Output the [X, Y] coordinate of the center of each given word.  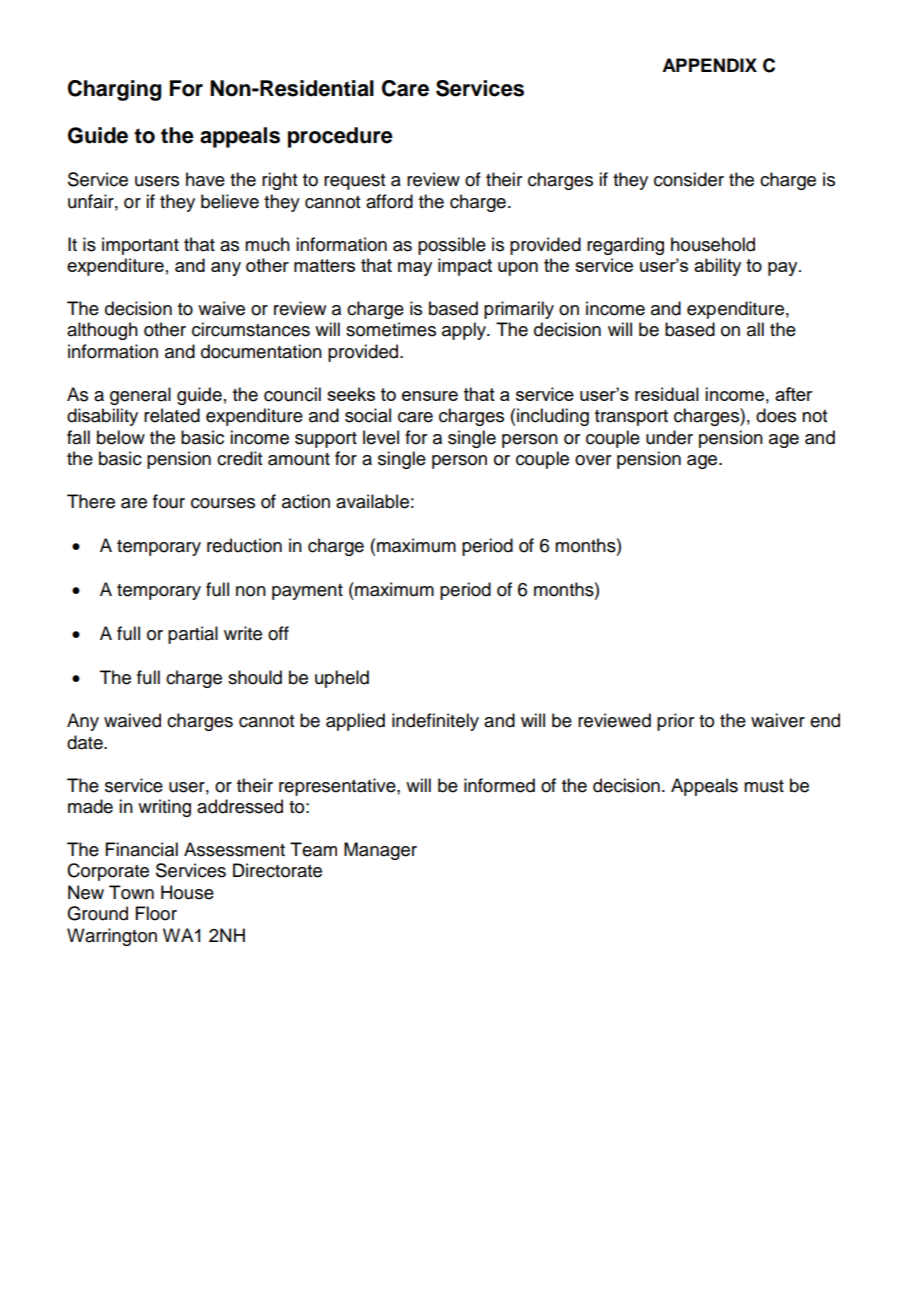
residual [667, 394]
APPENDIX [709, 65]
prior [675, 722]
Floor [156, 913]
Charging [114, 90]
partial [193, 635]
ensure [430, 396]
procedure [340, 137]
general [140, 396]
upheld [342, 679]
